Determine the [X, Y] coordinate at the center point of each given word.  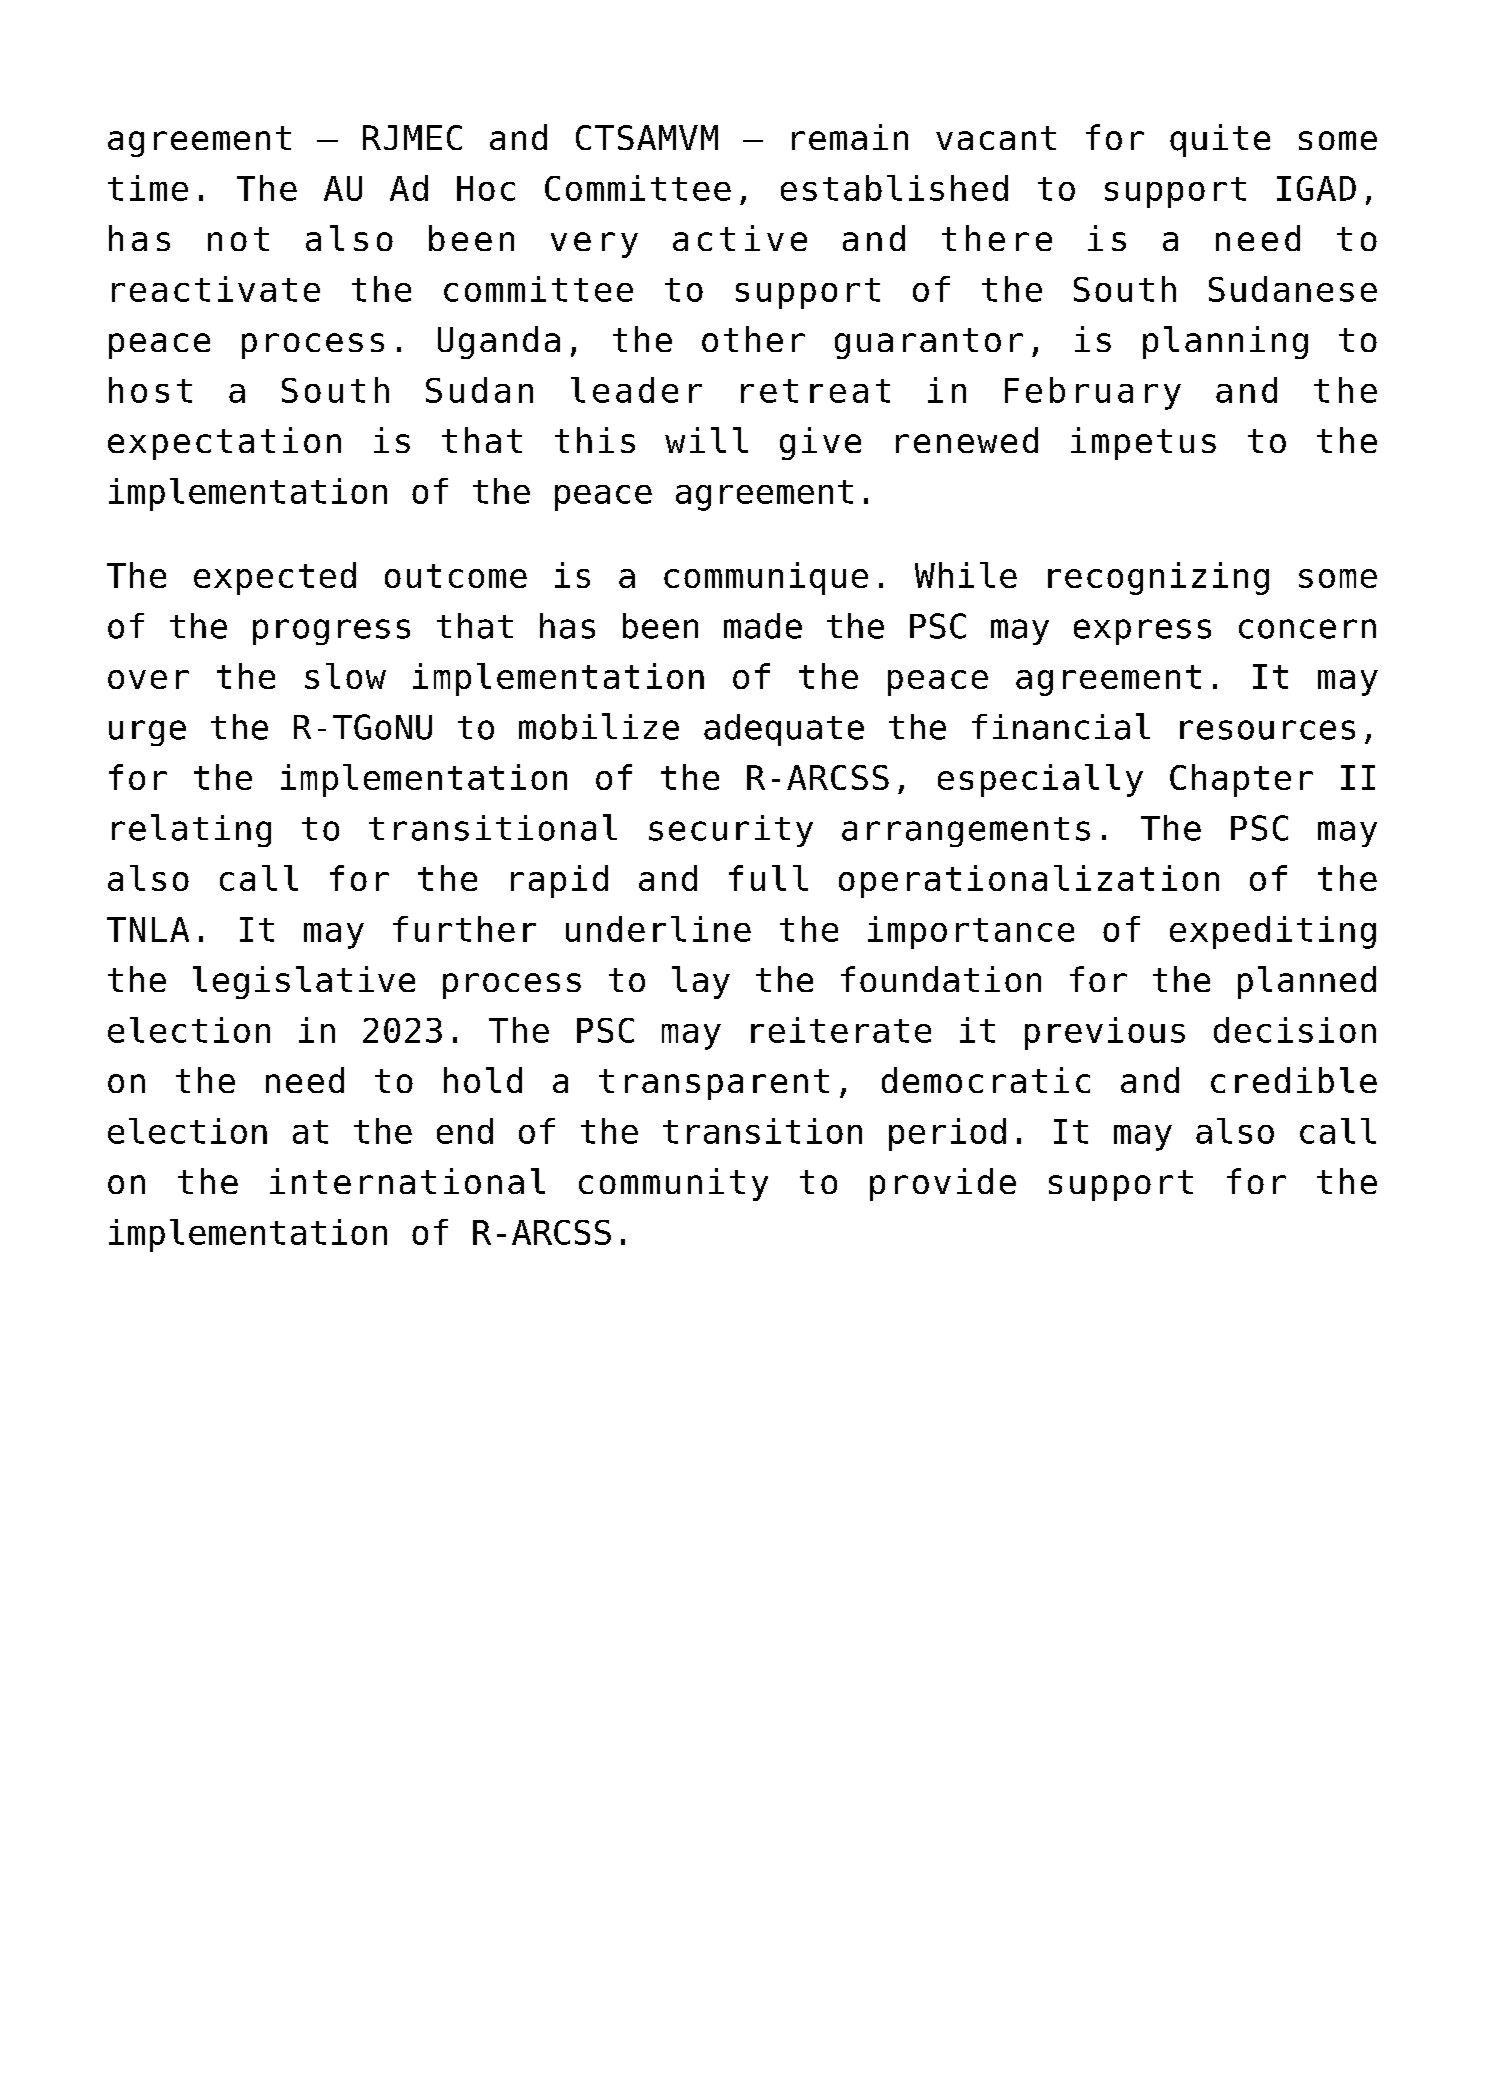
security [731, 831]
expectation [224, 443]
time [148, 188]
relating [191, 830]
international [407, 1181]
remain [850, 137]
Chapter [1241, 780]
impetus [1143, 443]
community [673, 1184]
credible [1294, 1080]
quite [1220, 140]
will [706, 440]
